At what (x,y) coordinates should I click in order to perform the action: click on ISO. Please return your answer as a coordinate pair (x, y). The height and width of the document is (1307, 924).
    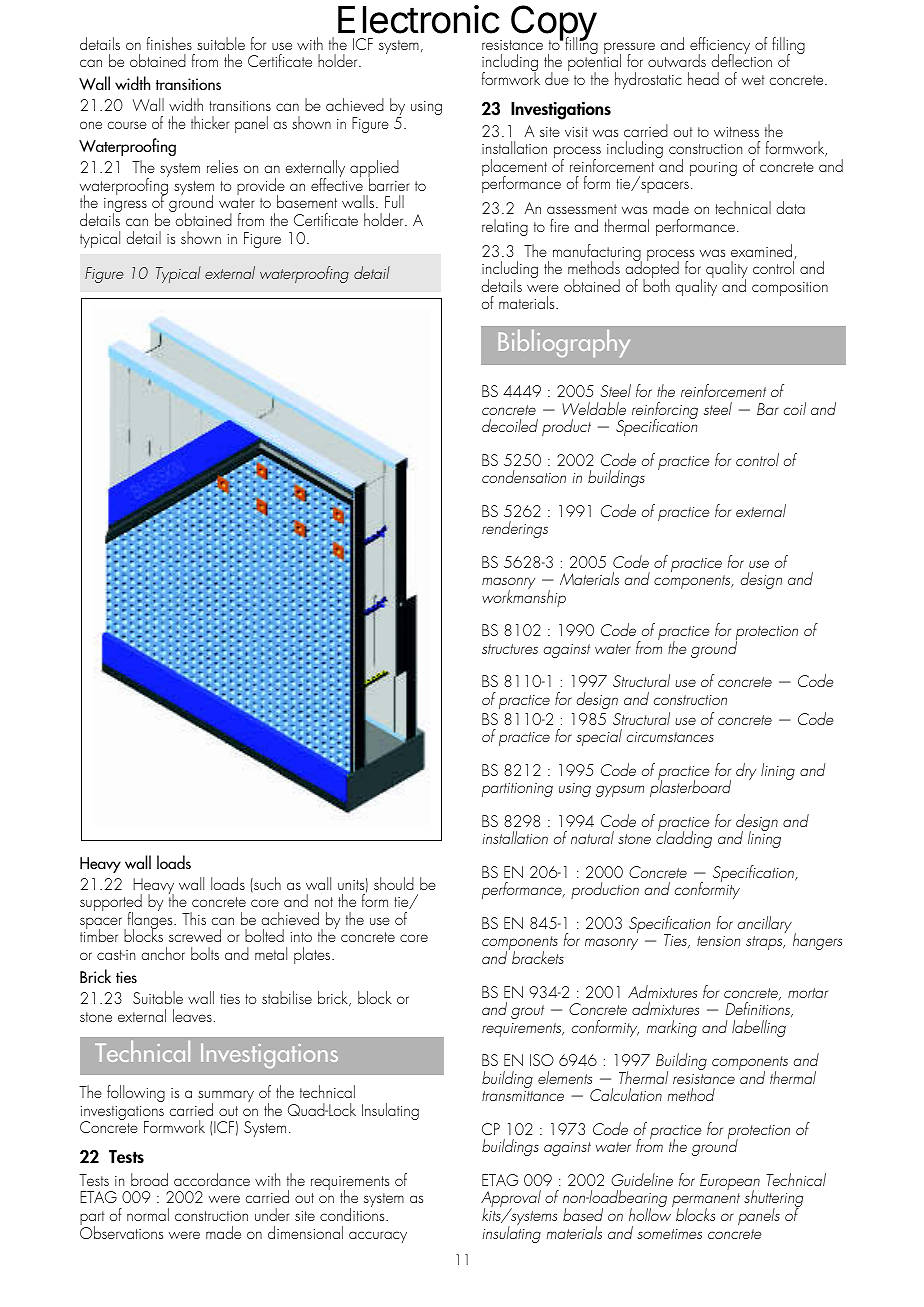
    Looking at the image, I should click on (542, 1060).
